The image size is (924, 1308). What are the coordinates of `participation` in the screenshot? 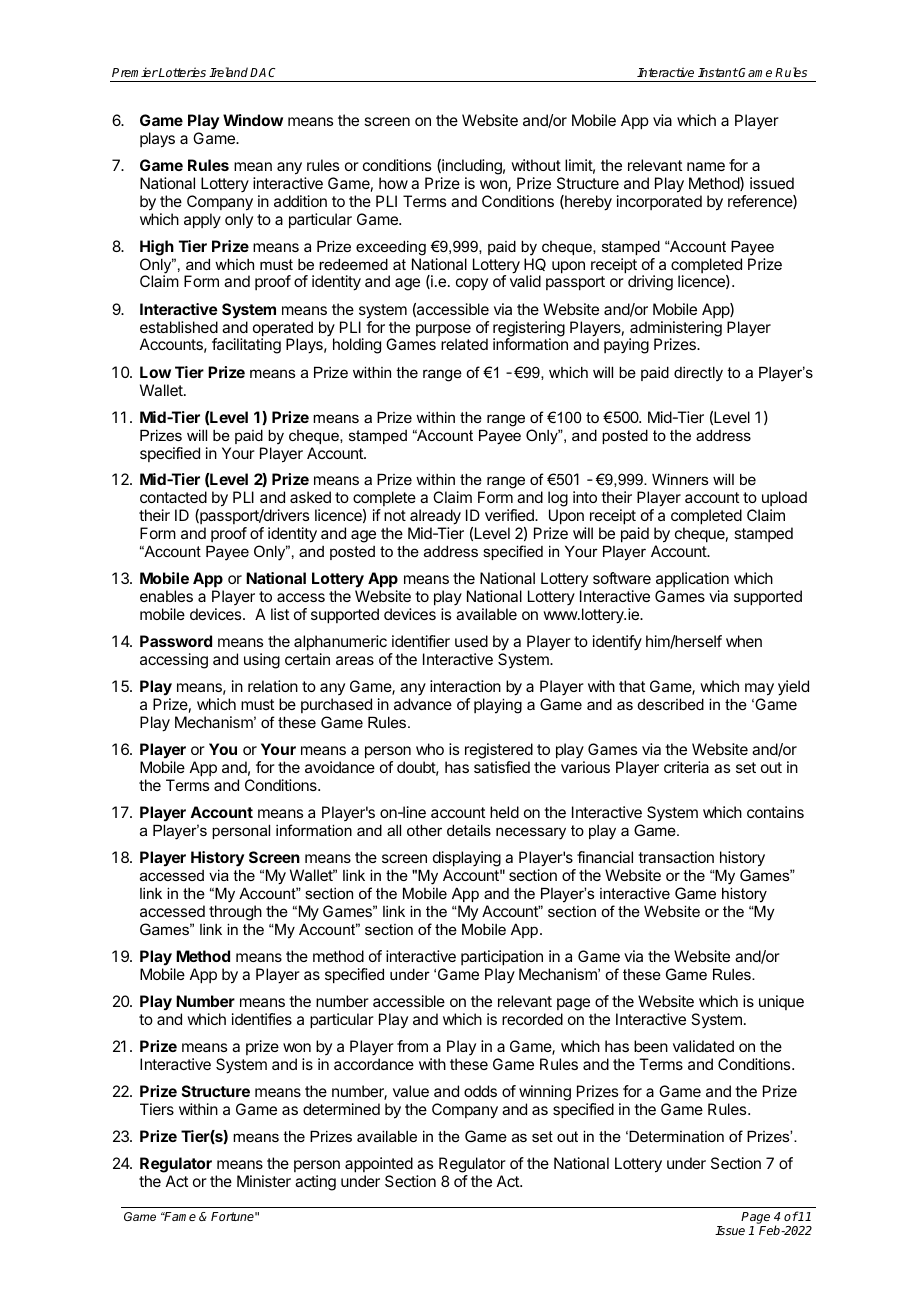 It's located at (502, 958).
